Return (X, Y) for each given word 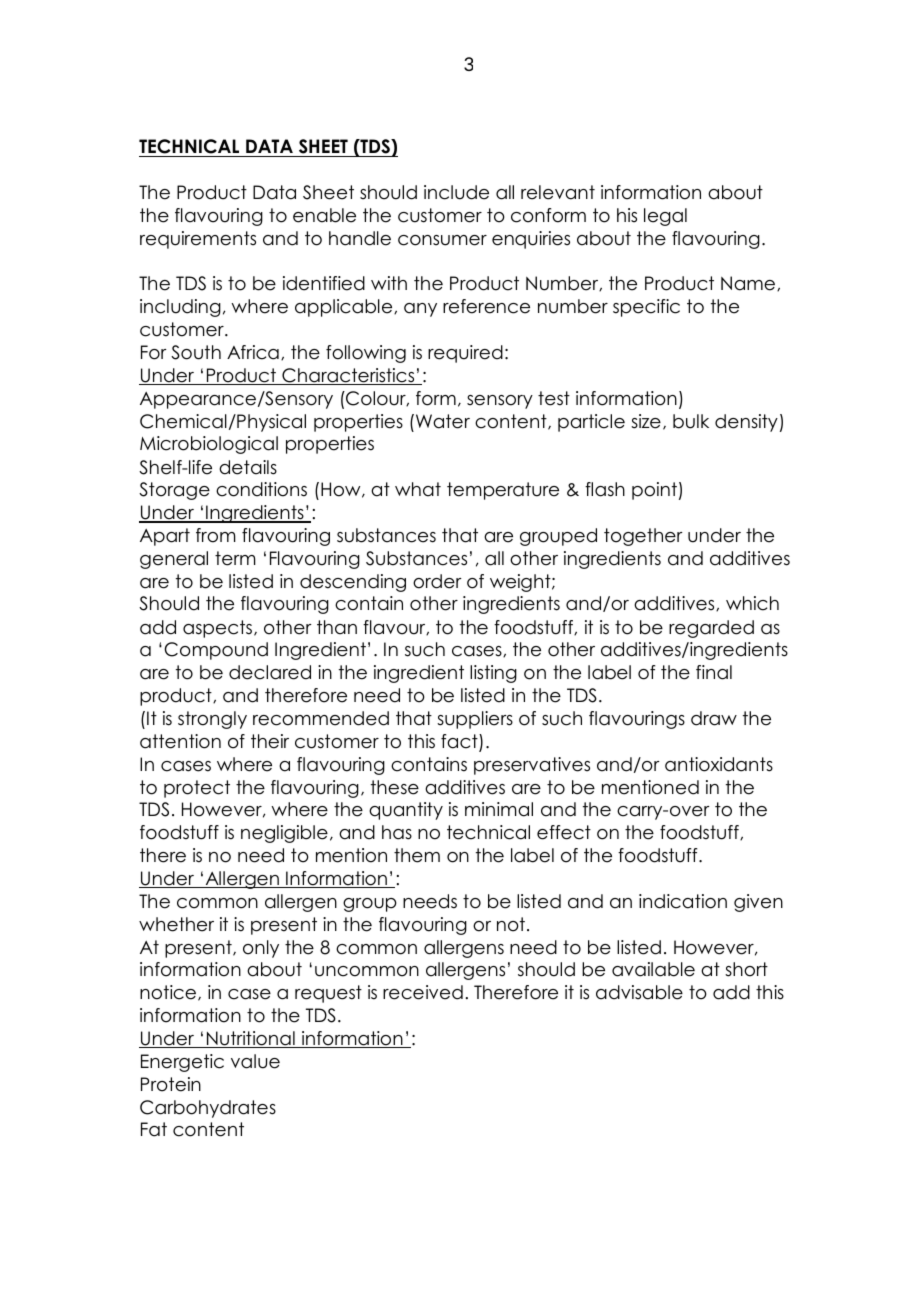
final (714, 672)
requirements (198, 240)
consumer (442, 240)
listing (493, 674)
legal (665, 217)
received (423, 992)
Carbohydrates (208, 1109)
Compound (216, 651)
